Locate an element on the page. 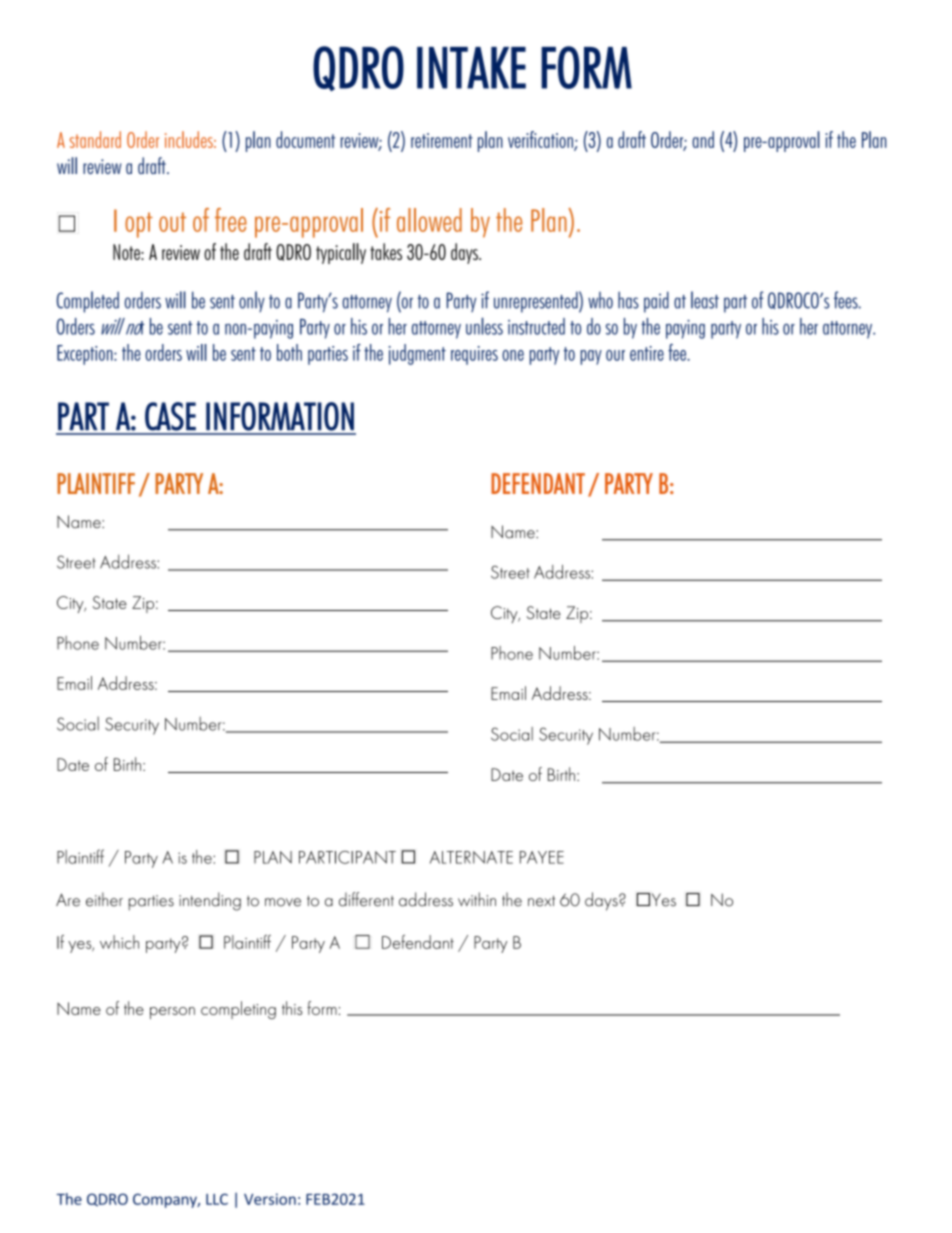 The height and width of the page is (1233, 952). next is located at coordinates (541, 901).
